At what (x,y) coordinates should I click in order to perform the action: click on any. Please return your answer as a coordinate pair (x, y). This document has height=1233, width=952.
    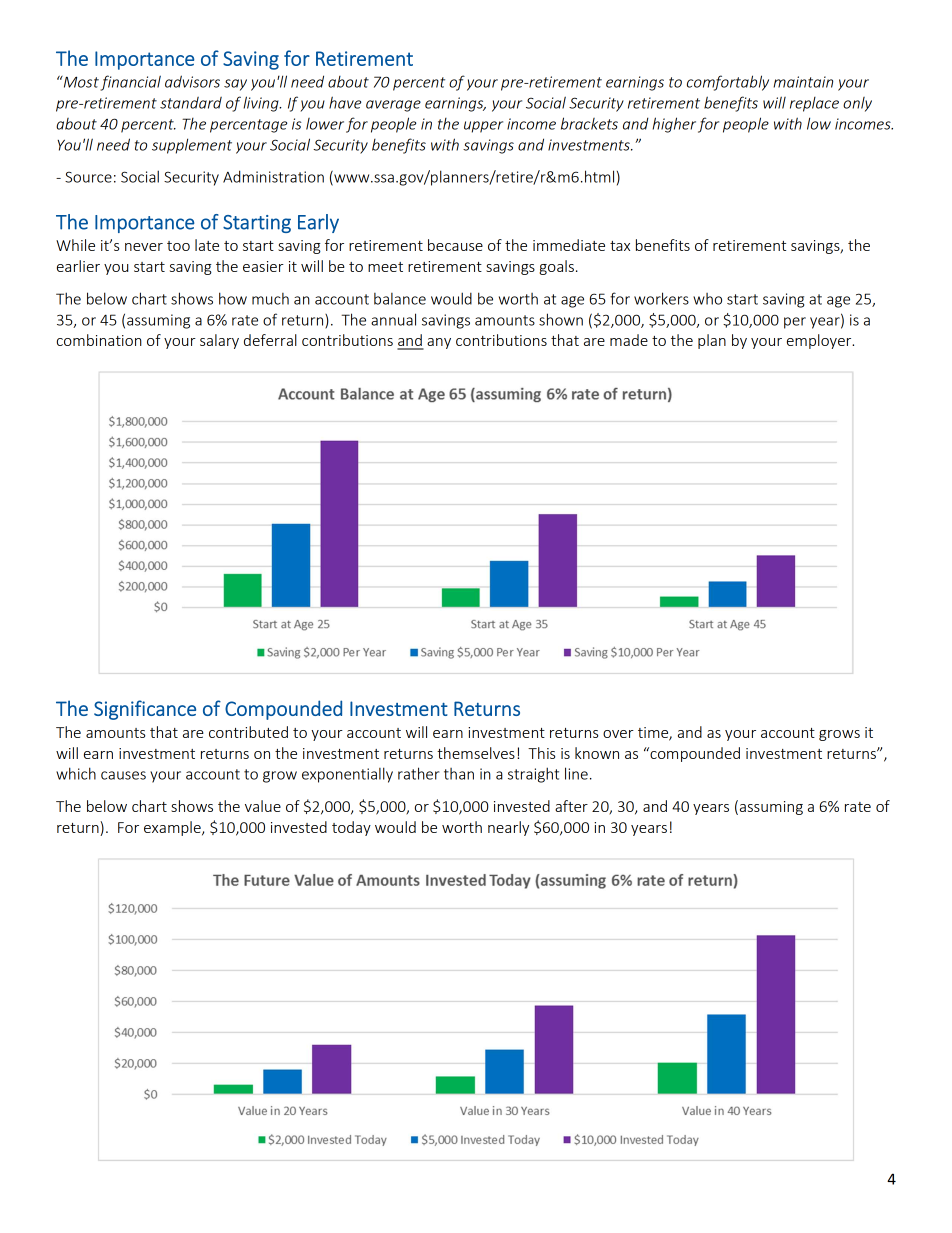
    Looking at the image, I should click on (439, 343).
